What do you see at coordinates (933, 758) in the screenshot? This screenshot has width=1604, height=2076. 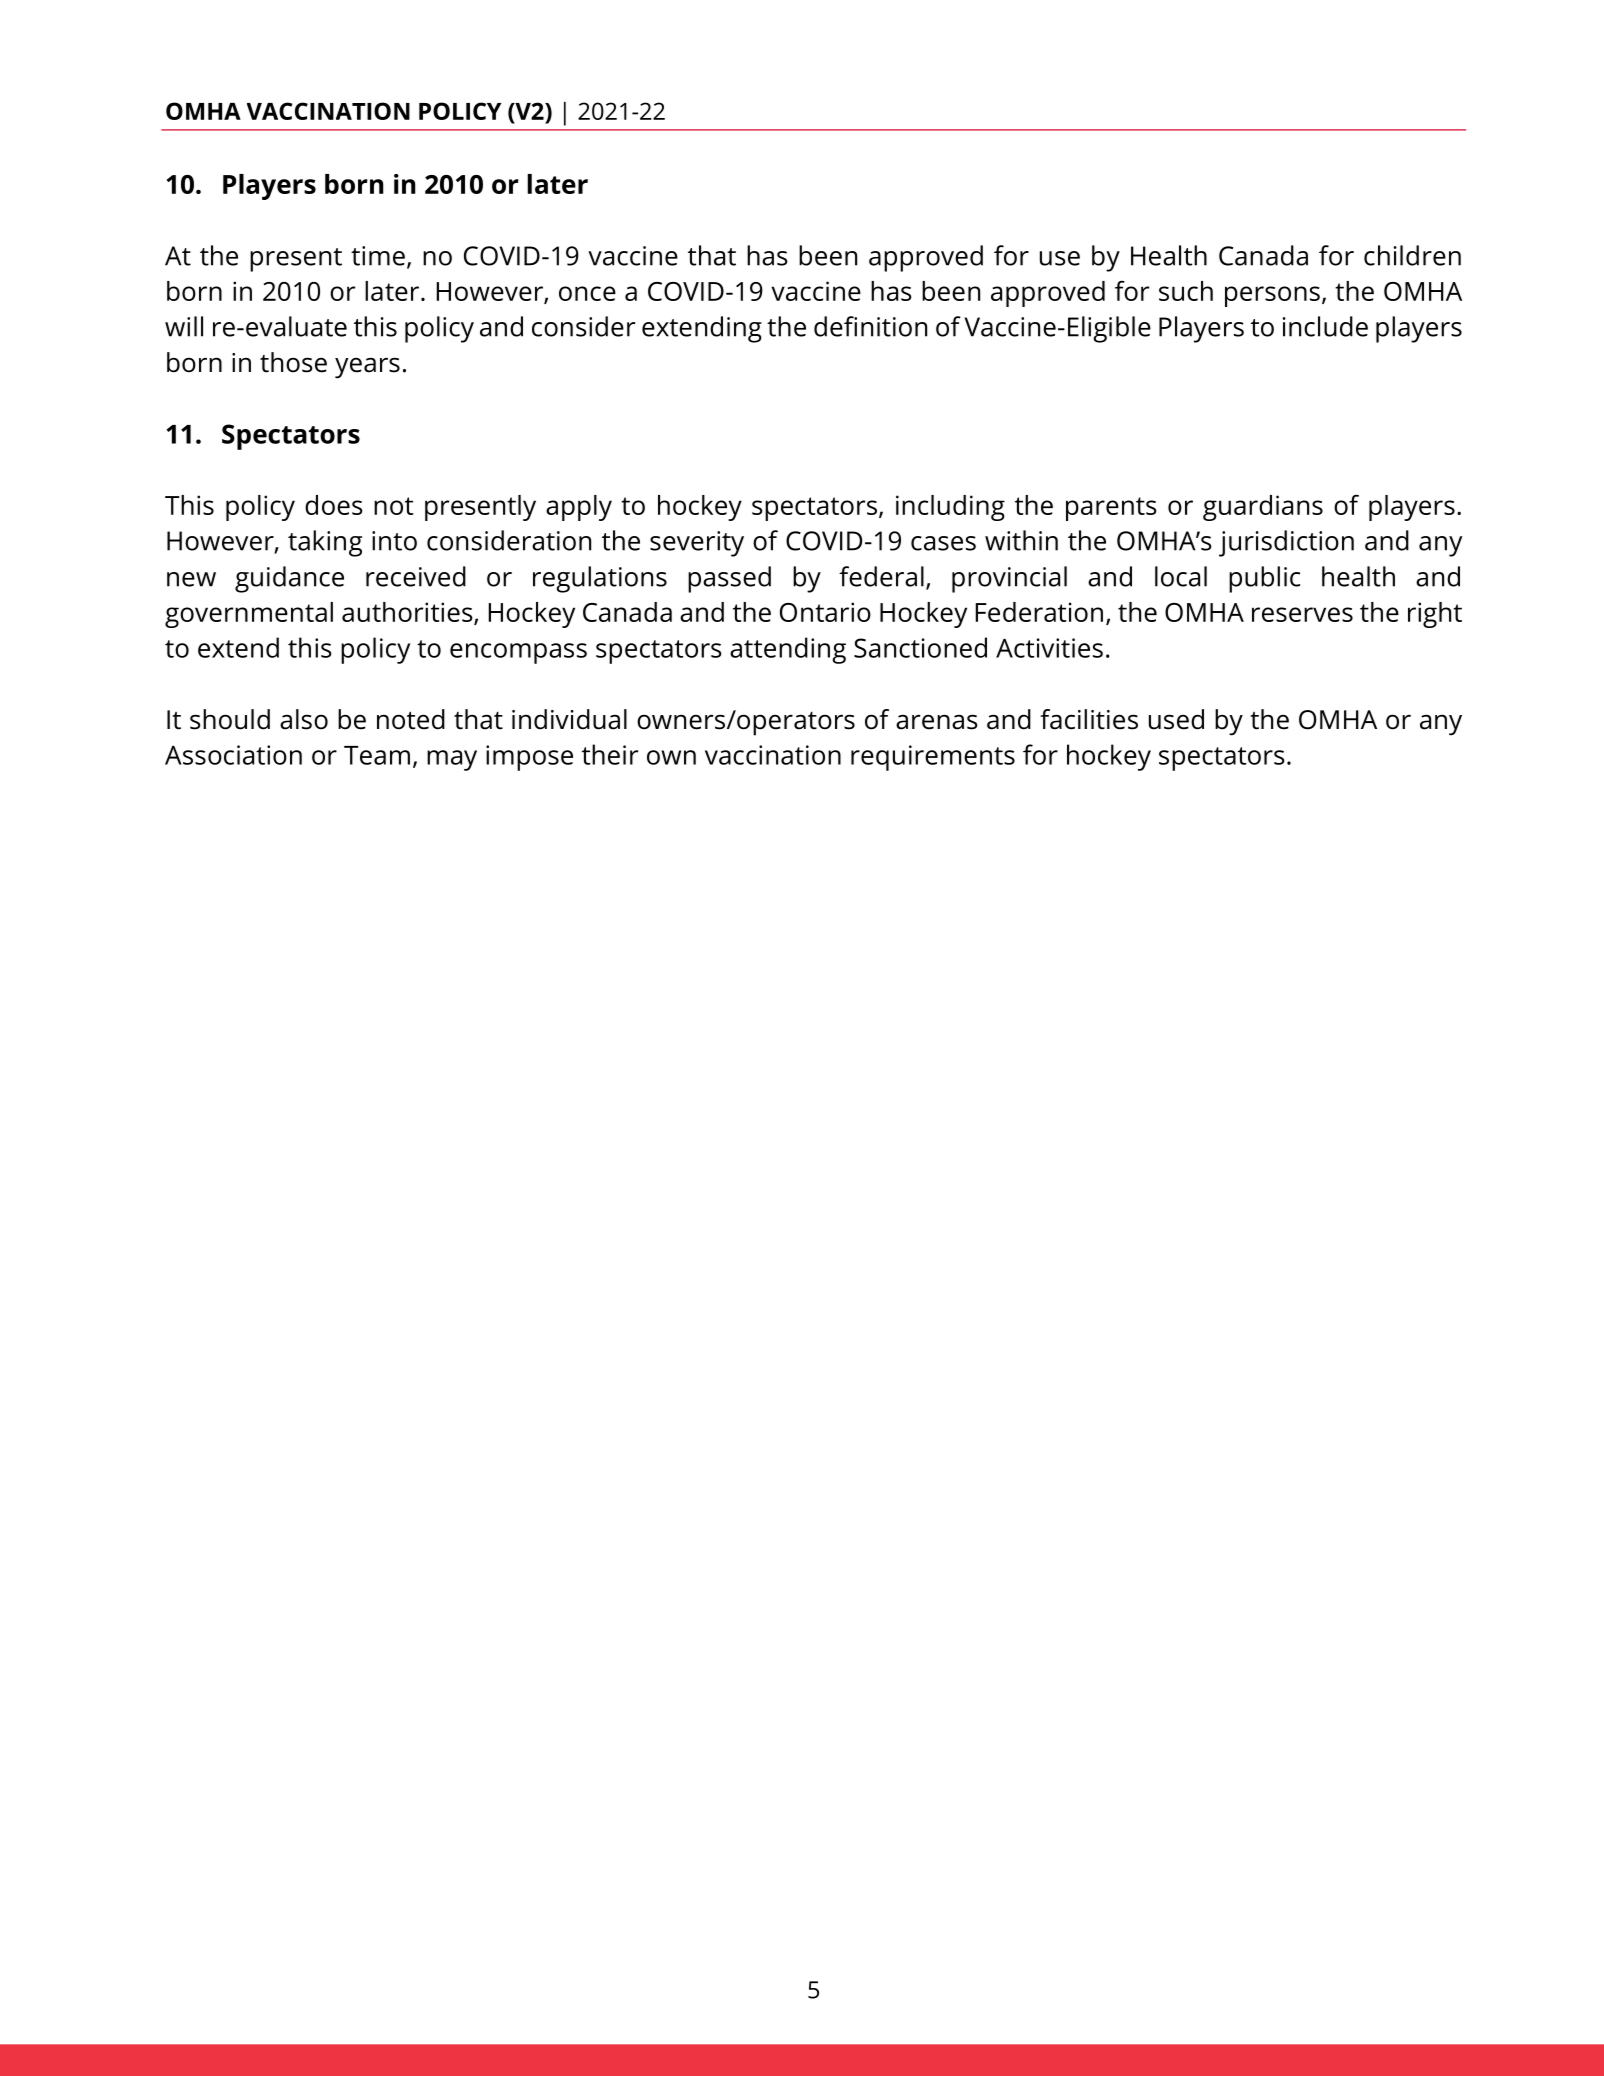 I see `requirements` at bounding box center [933, 758].
